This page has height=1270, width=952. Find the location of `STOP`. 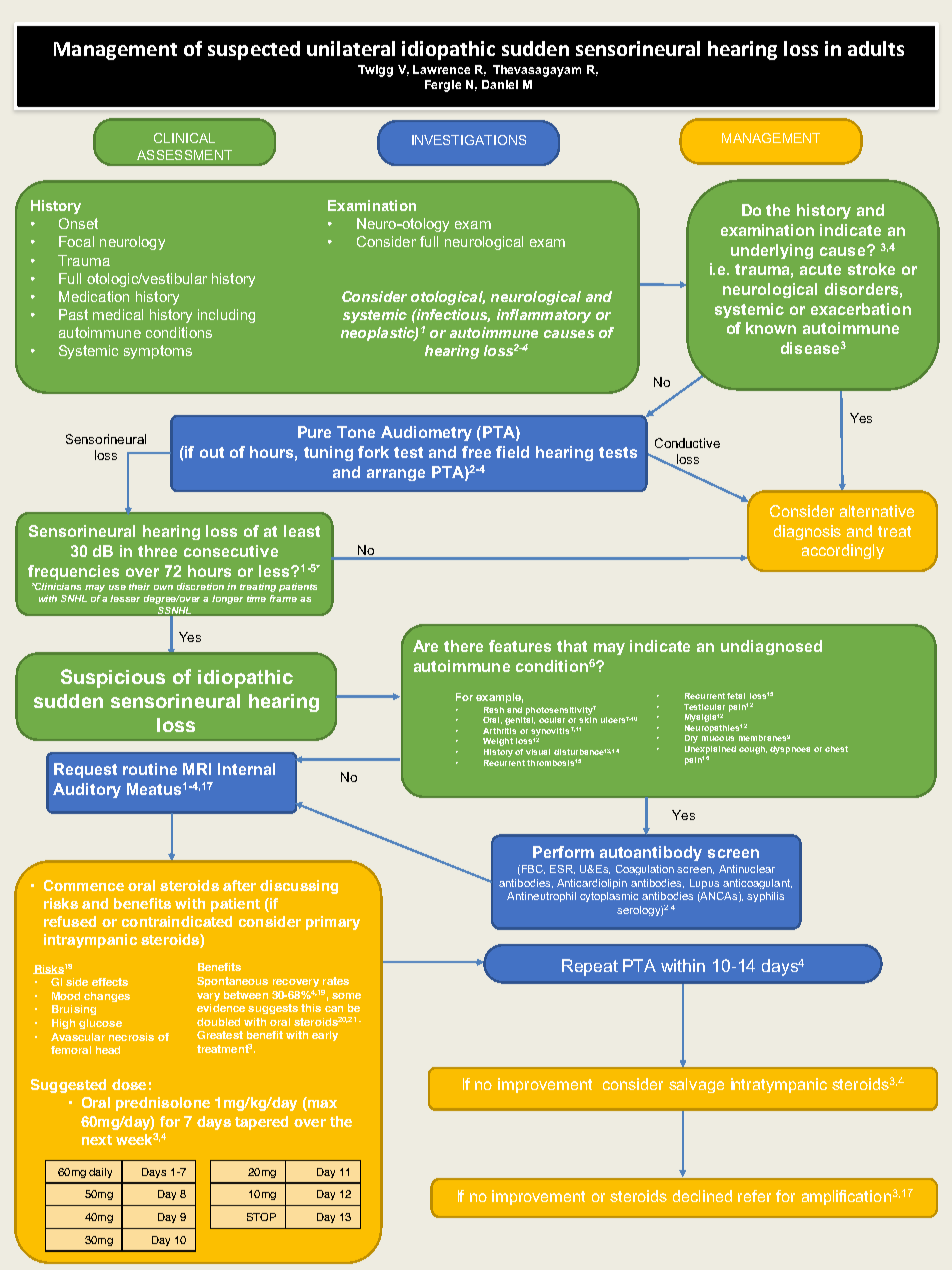

STOP is located at coordinates (261, 1217).
